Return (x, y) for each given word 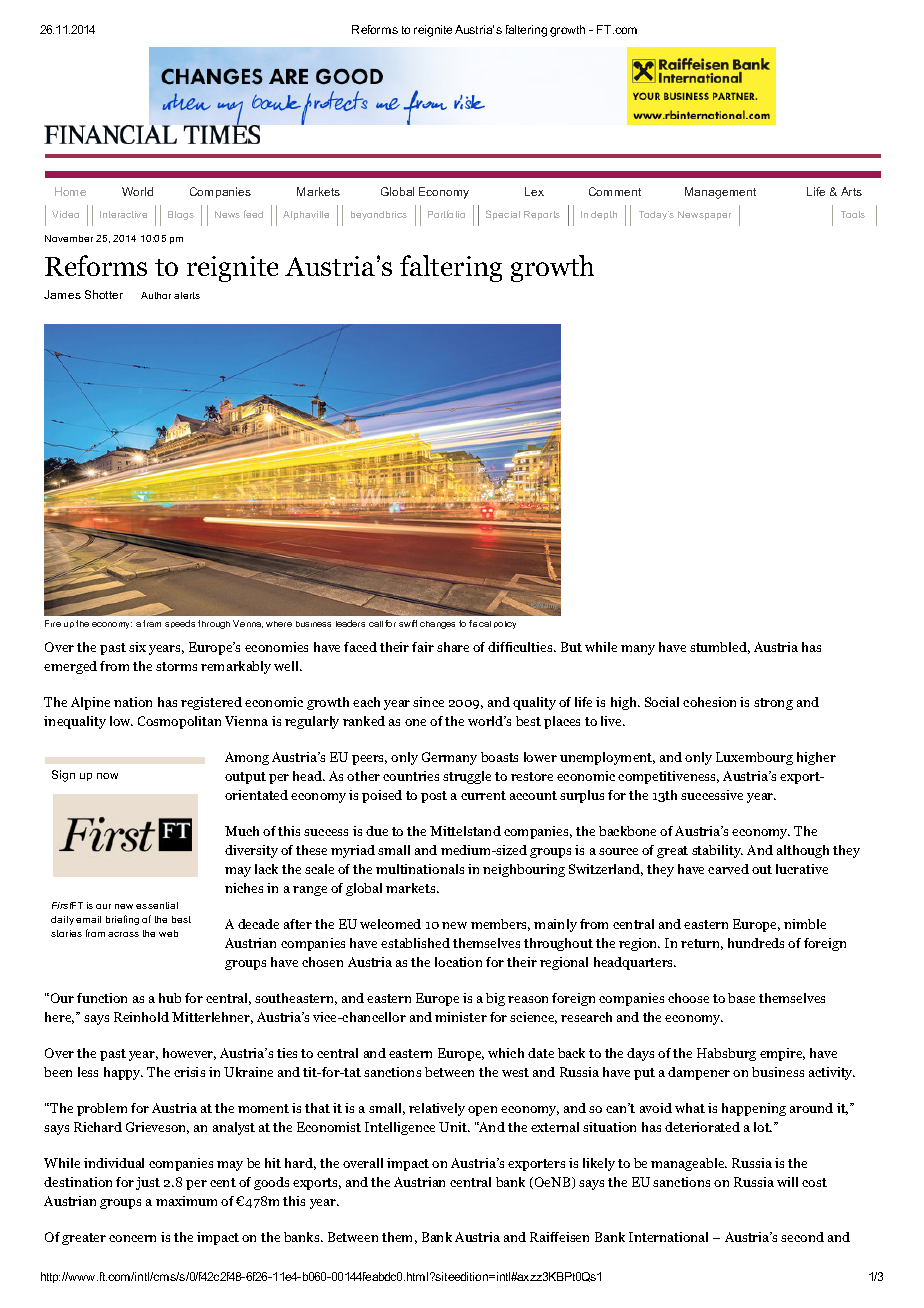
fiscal (480, 623)
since (428, 702)
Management (720, 193)
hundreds (756, 943)
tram (152, 623)
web (168, 933)
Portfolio (446, 214)
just (148, 1183)
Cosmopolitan (179, 722)
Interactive (123, 214)
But (571, 647)
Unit (454, 1127)
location (458, 962)
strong (773, 704)
